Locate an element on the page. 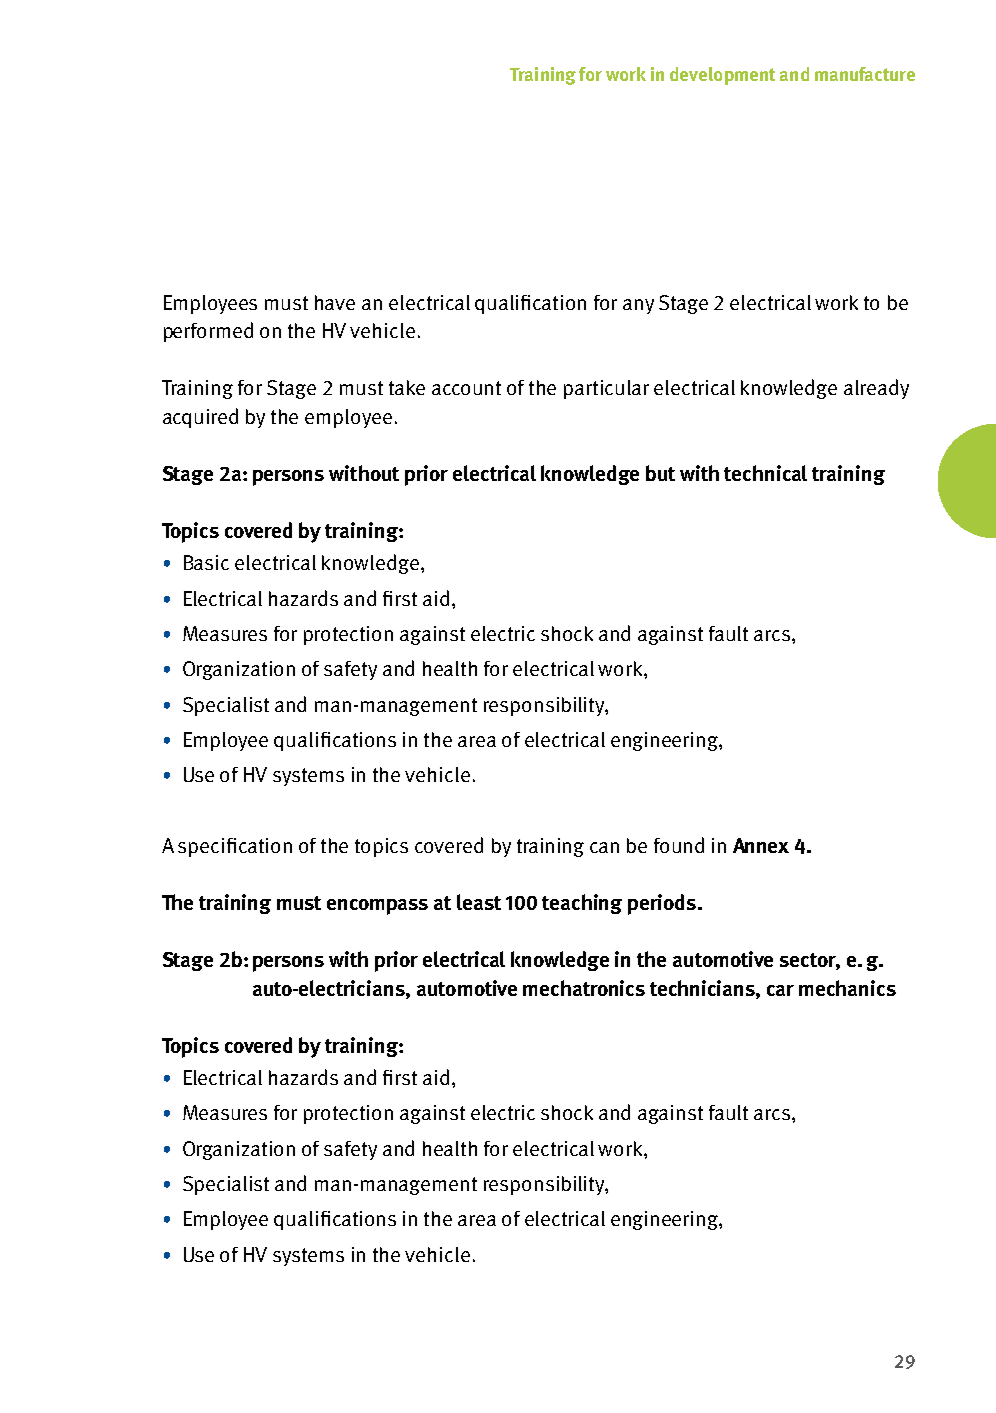 The image size is (996, 1413). development is located at coordinates (722, 76).
